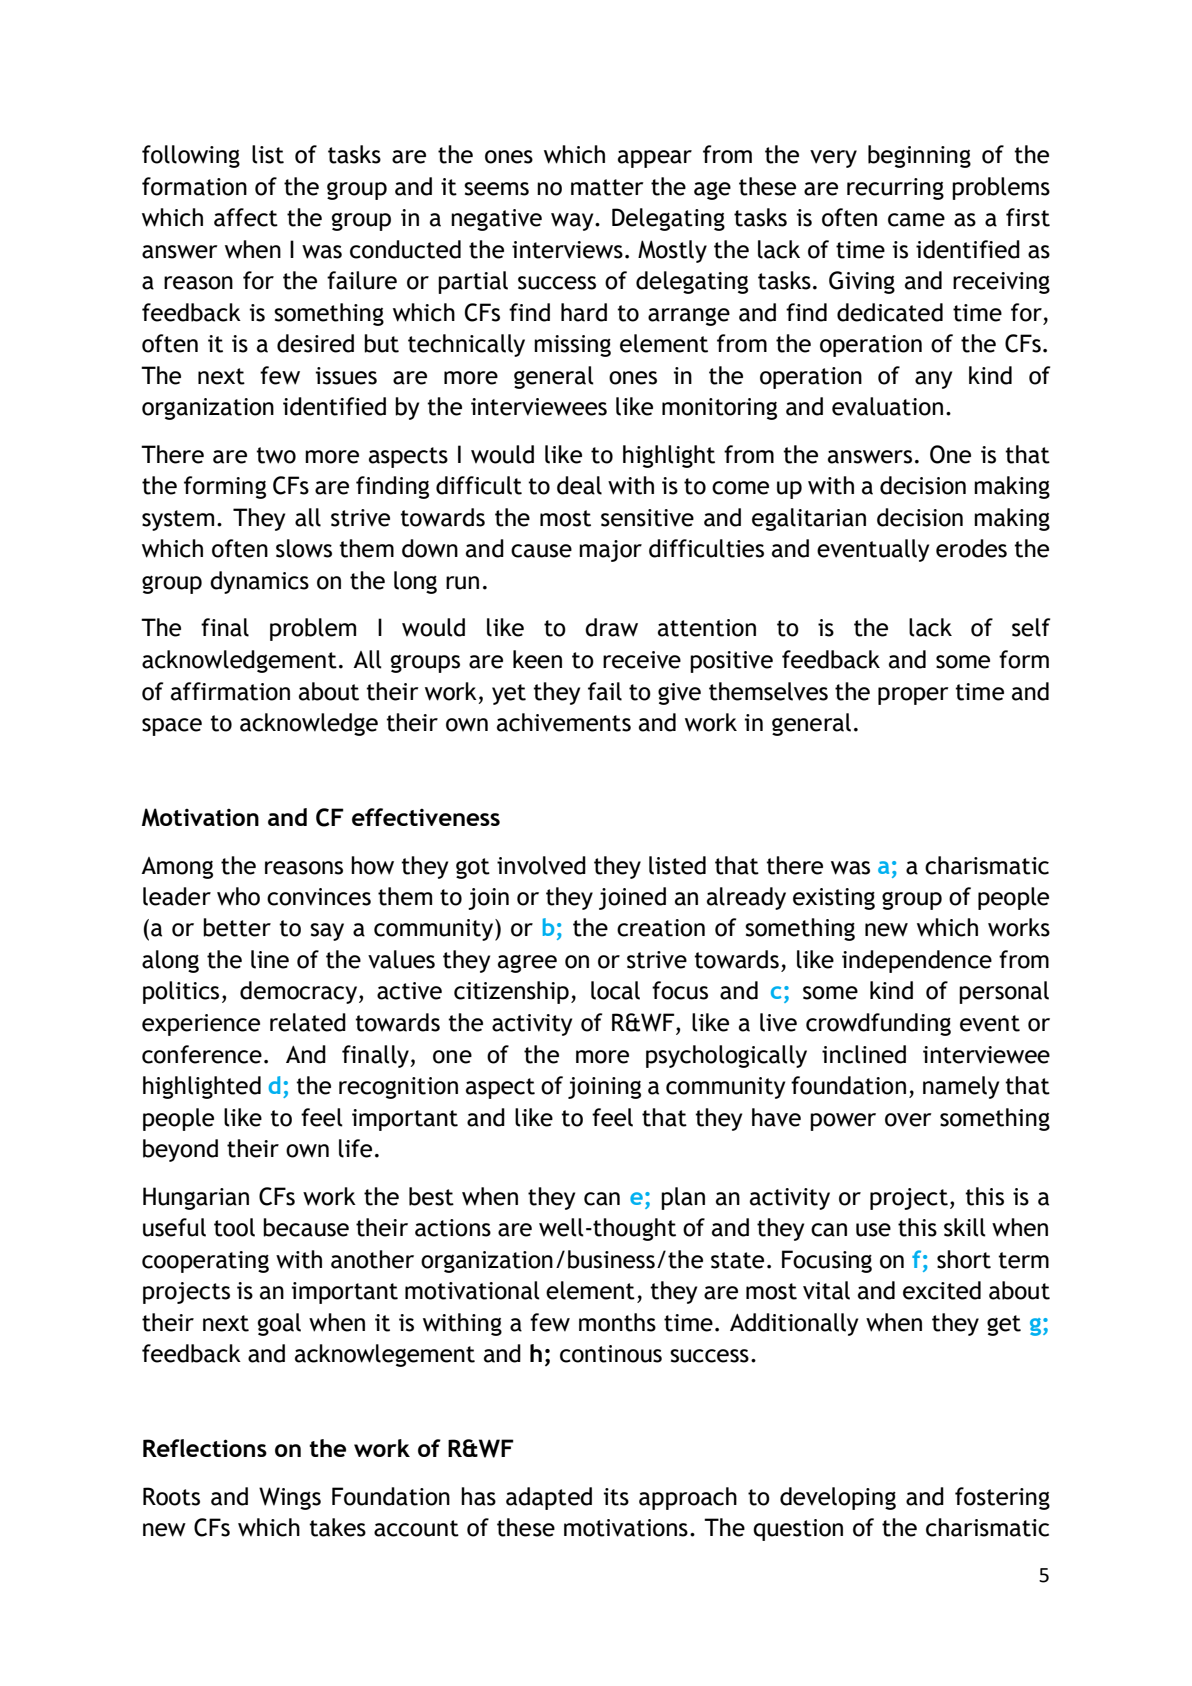 This page has width=1192, height=1686. Describe the element at coordinates (971, 548) in the page. I see `erodes` at that location.
